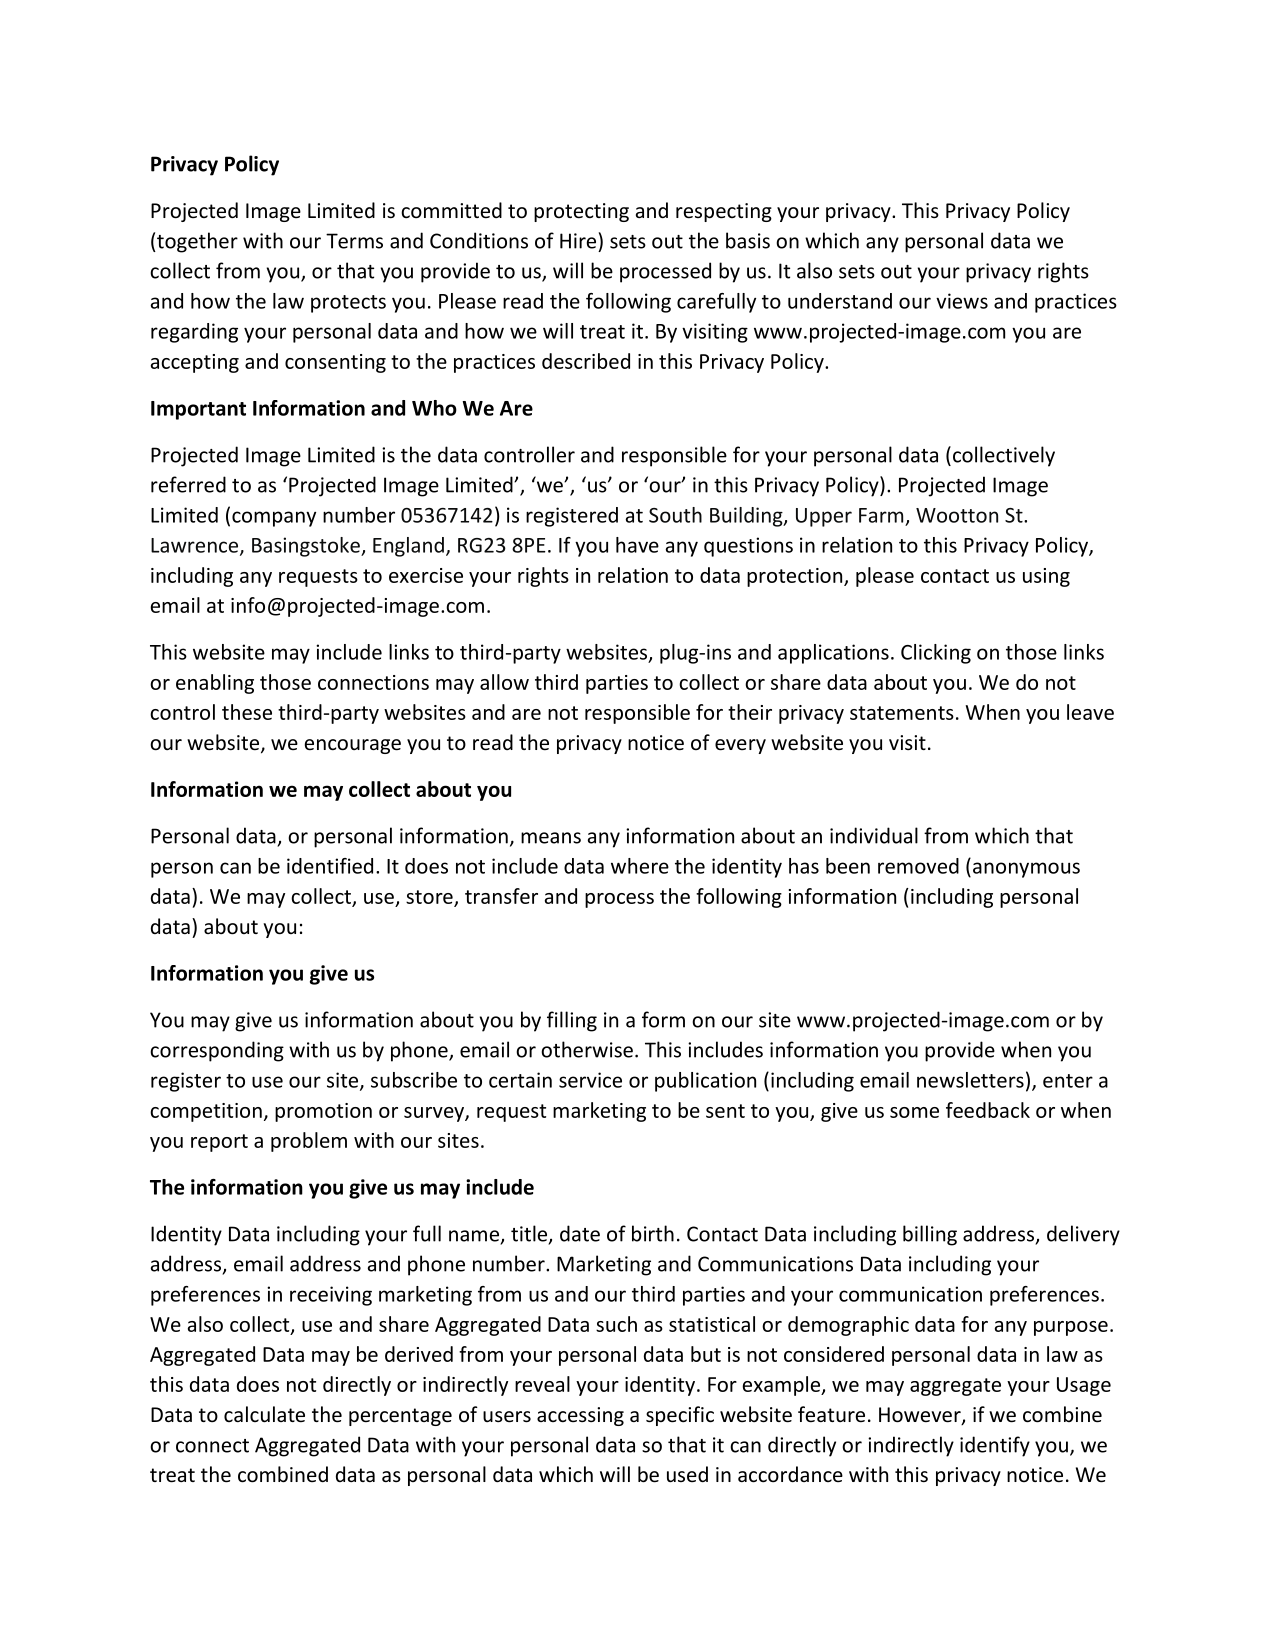 The width and height of the image is (1272, 1646). Describe the element at coordinates (264, 1414) in the image. I see `calculate` at that location.
